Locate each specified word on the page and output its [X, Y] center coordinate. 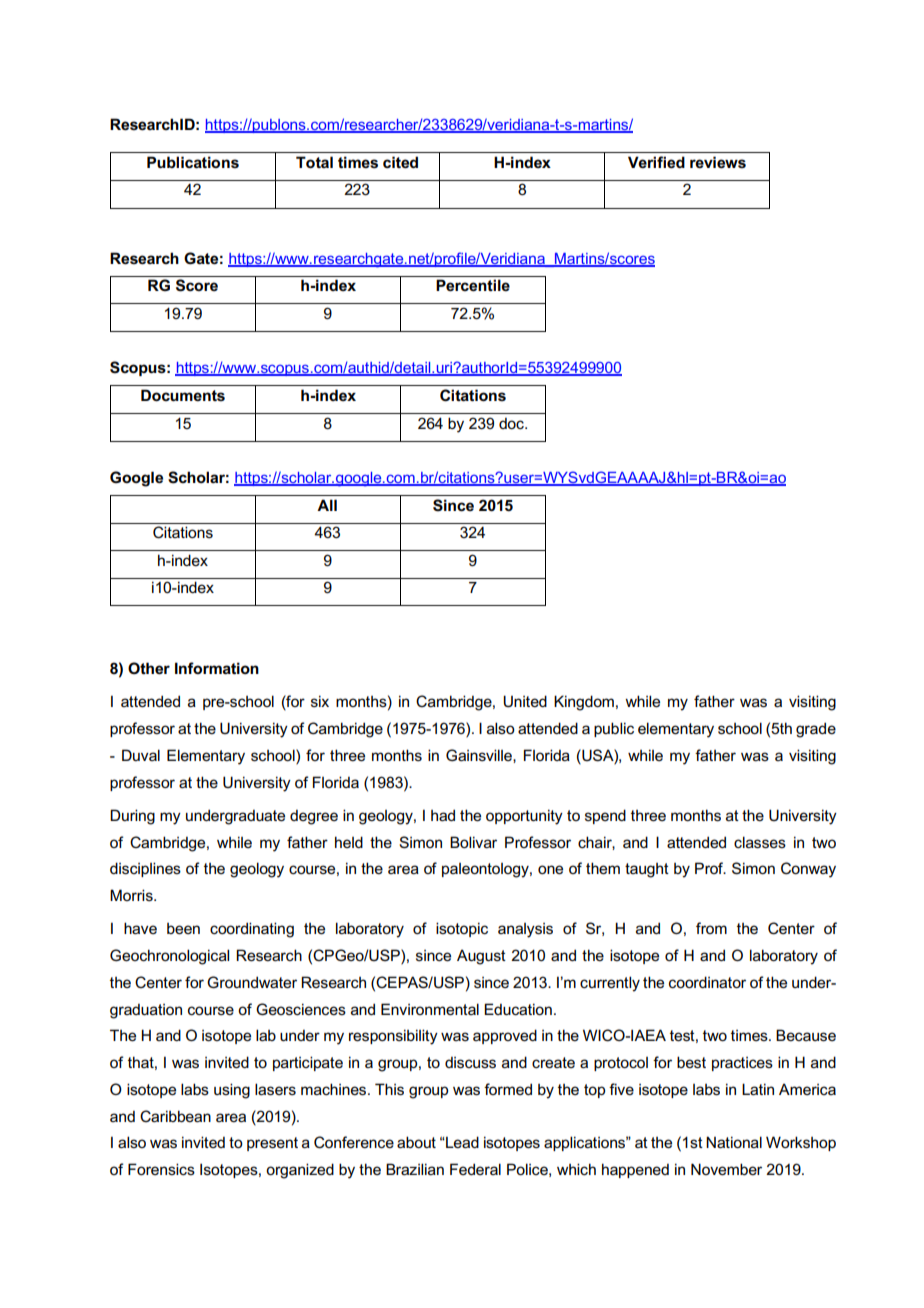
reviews [718, 162]
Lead [461, 1142]
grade [816, 730]
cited [400, 162]
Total [314, 162]
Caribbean [175, 1116]
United [525, 701]
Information [217, 668]
